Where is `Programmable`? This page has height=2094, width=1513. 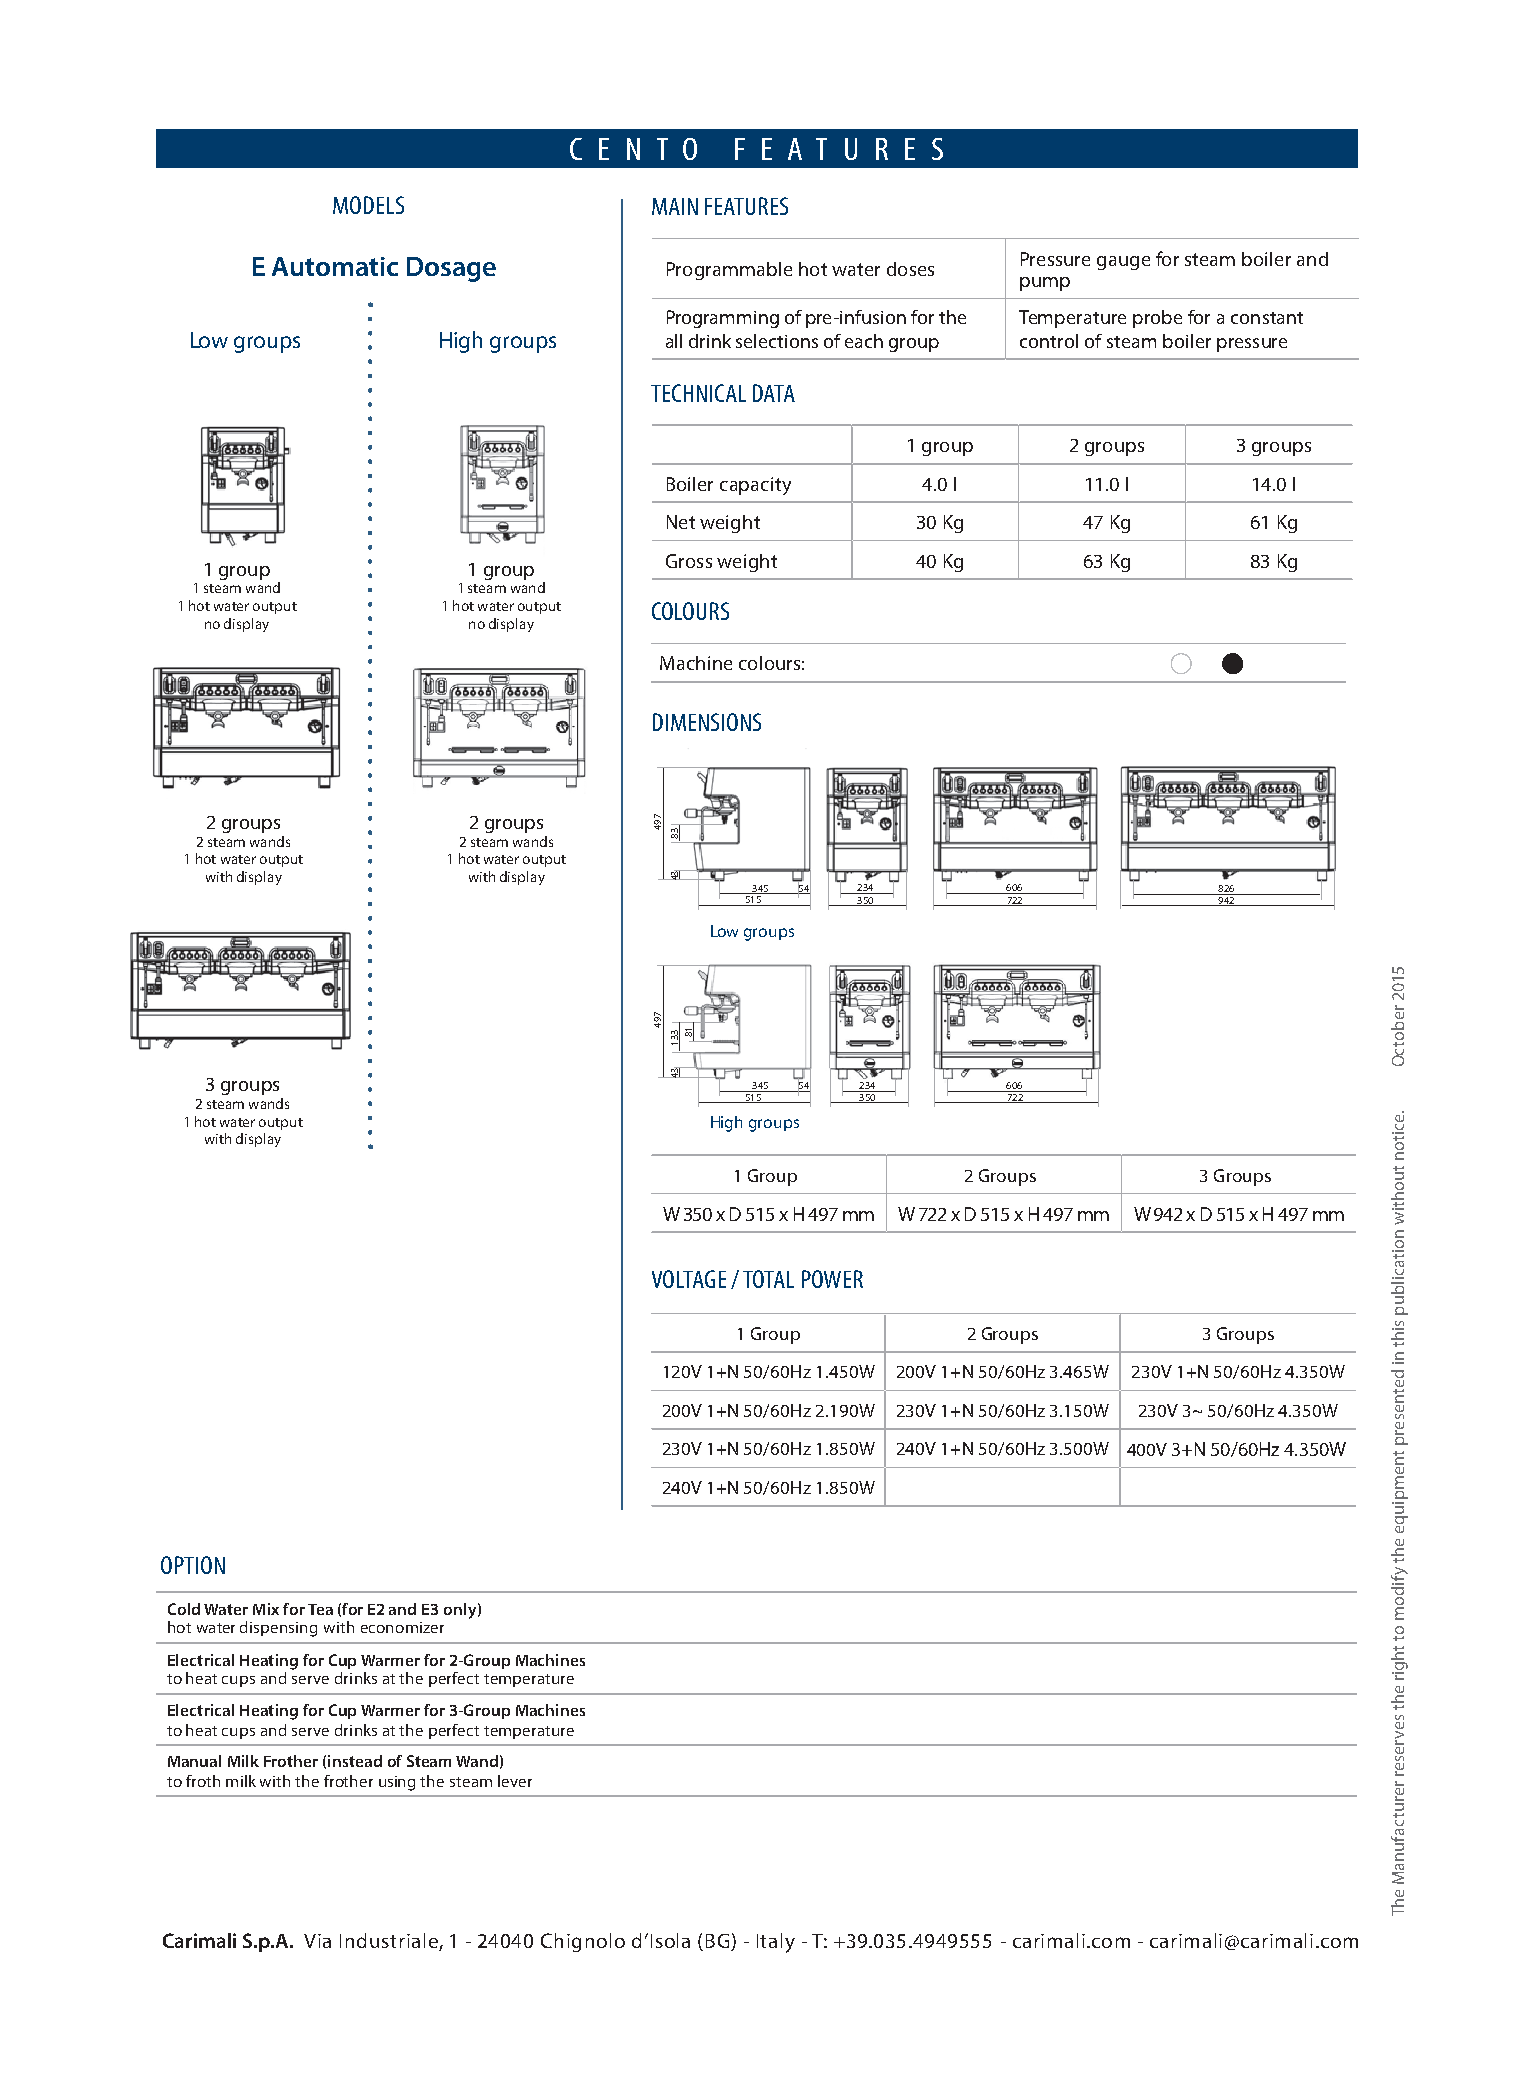 Programmable is located at coordinates (729, 271).
